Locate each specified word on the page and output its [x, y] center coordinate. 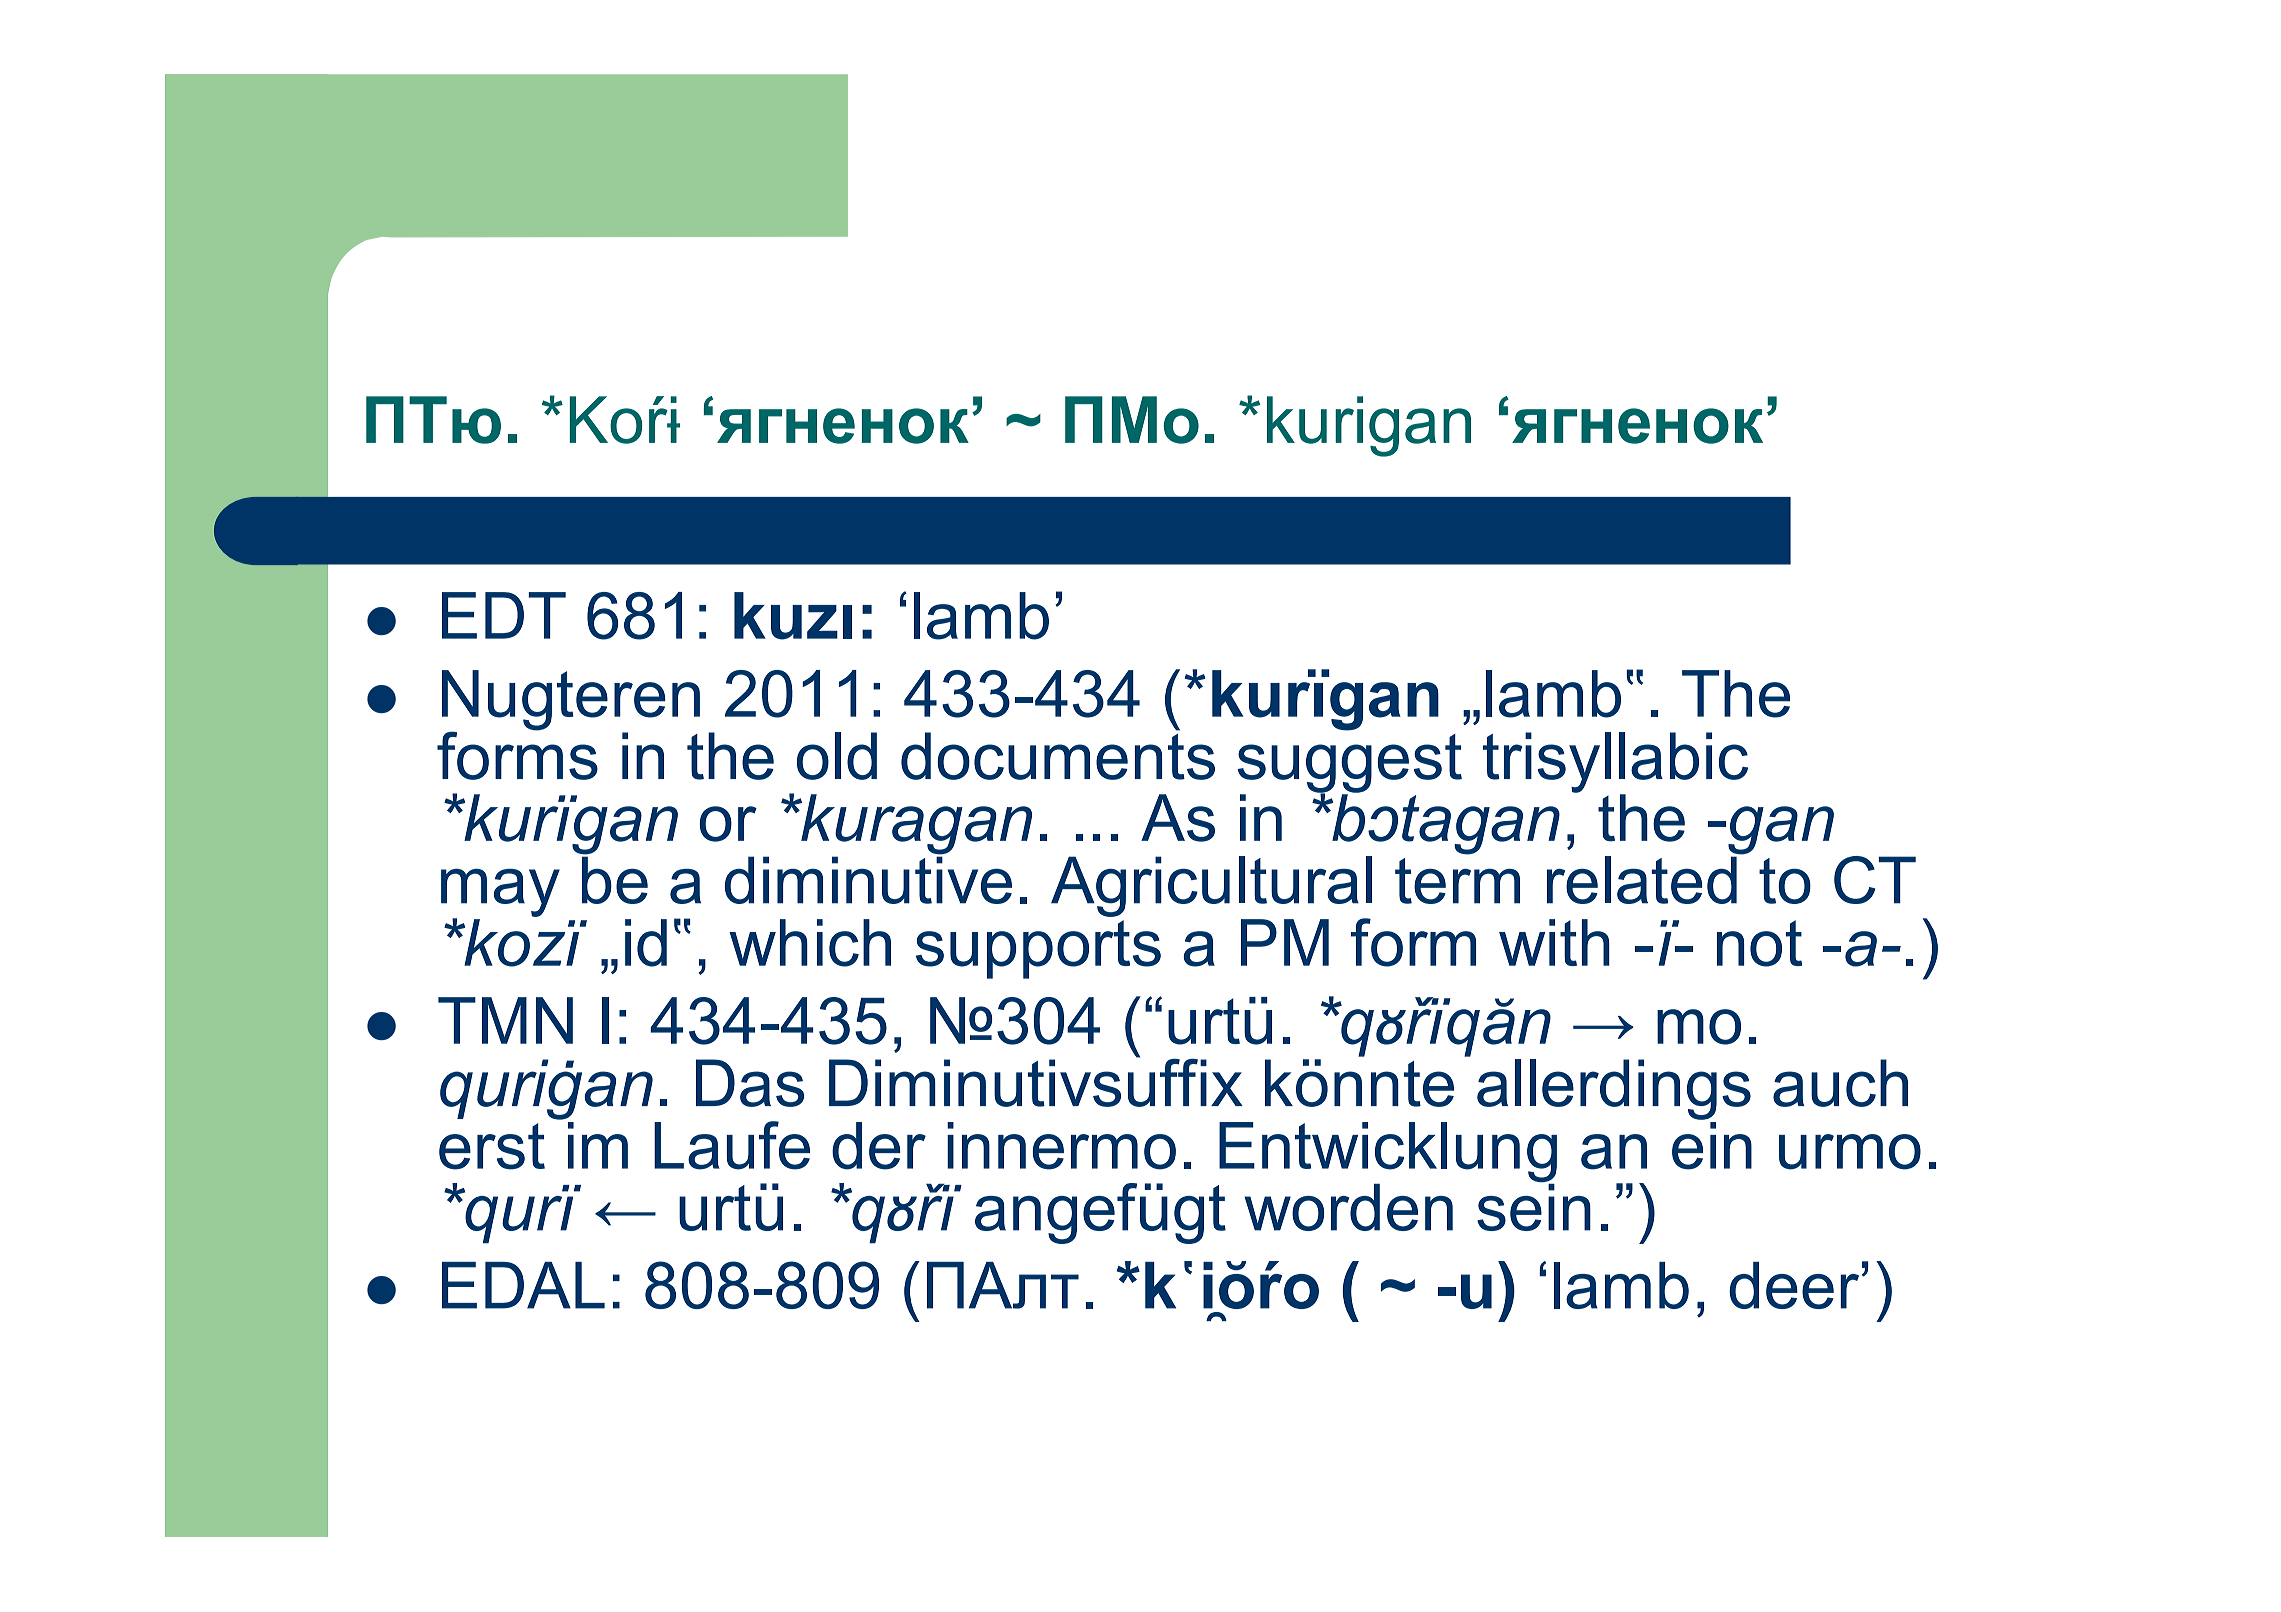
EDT [504, 615]
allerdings [1614, 1089]
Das [750, 1083]
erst [492, 1146]
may [500, 894]
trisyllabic [1615, 763]
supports [1038, 949]
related [1642, 880]
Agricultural [1211, 887]
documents [1058, 754]
